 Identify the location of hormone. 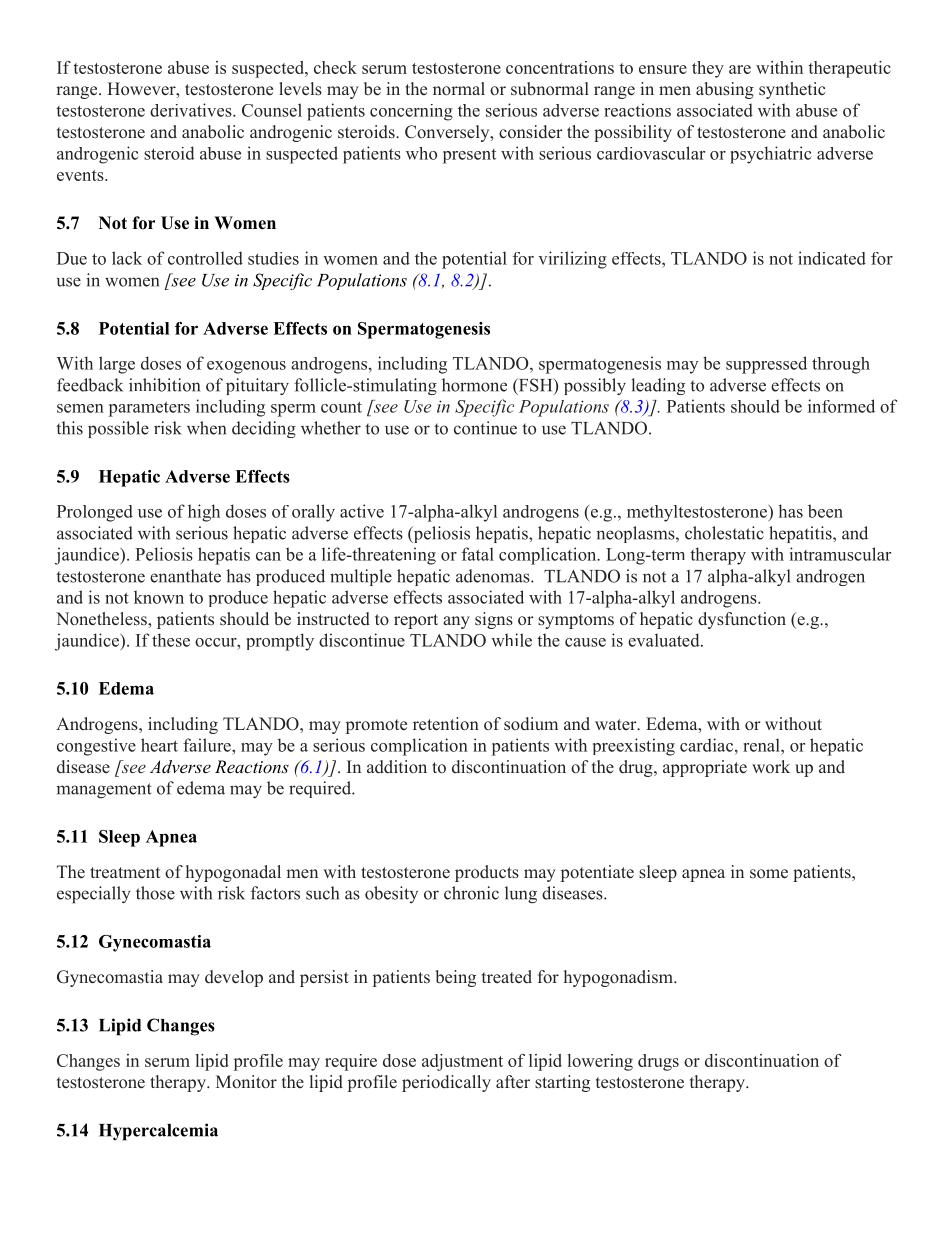
(474, 385).
